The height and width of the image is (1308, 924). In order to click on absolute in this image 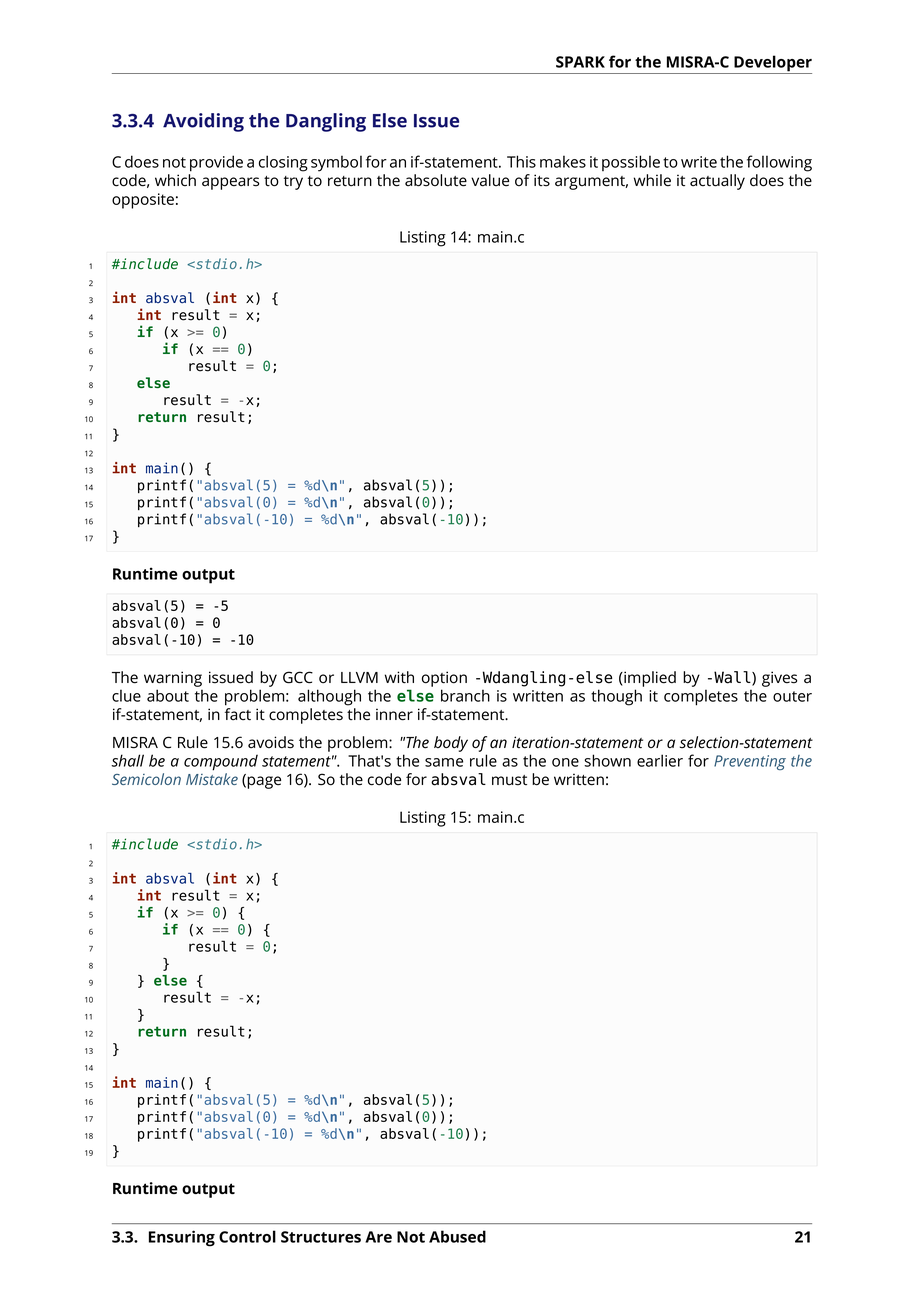, I will do `click(436, 180)`.
